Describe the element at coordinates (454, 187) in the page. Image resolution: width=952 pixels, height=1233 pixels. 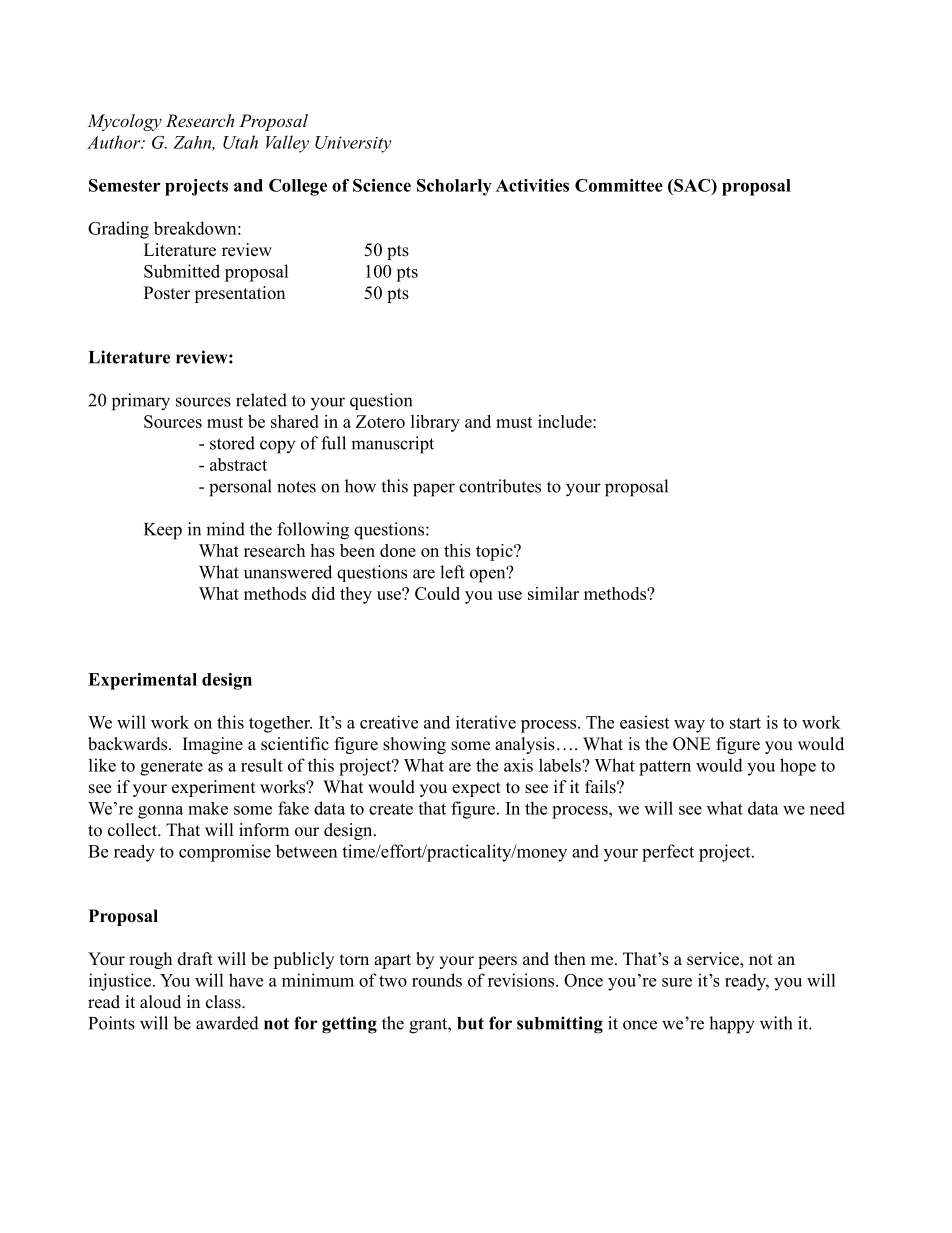
I see `Scholarly` at that location.
